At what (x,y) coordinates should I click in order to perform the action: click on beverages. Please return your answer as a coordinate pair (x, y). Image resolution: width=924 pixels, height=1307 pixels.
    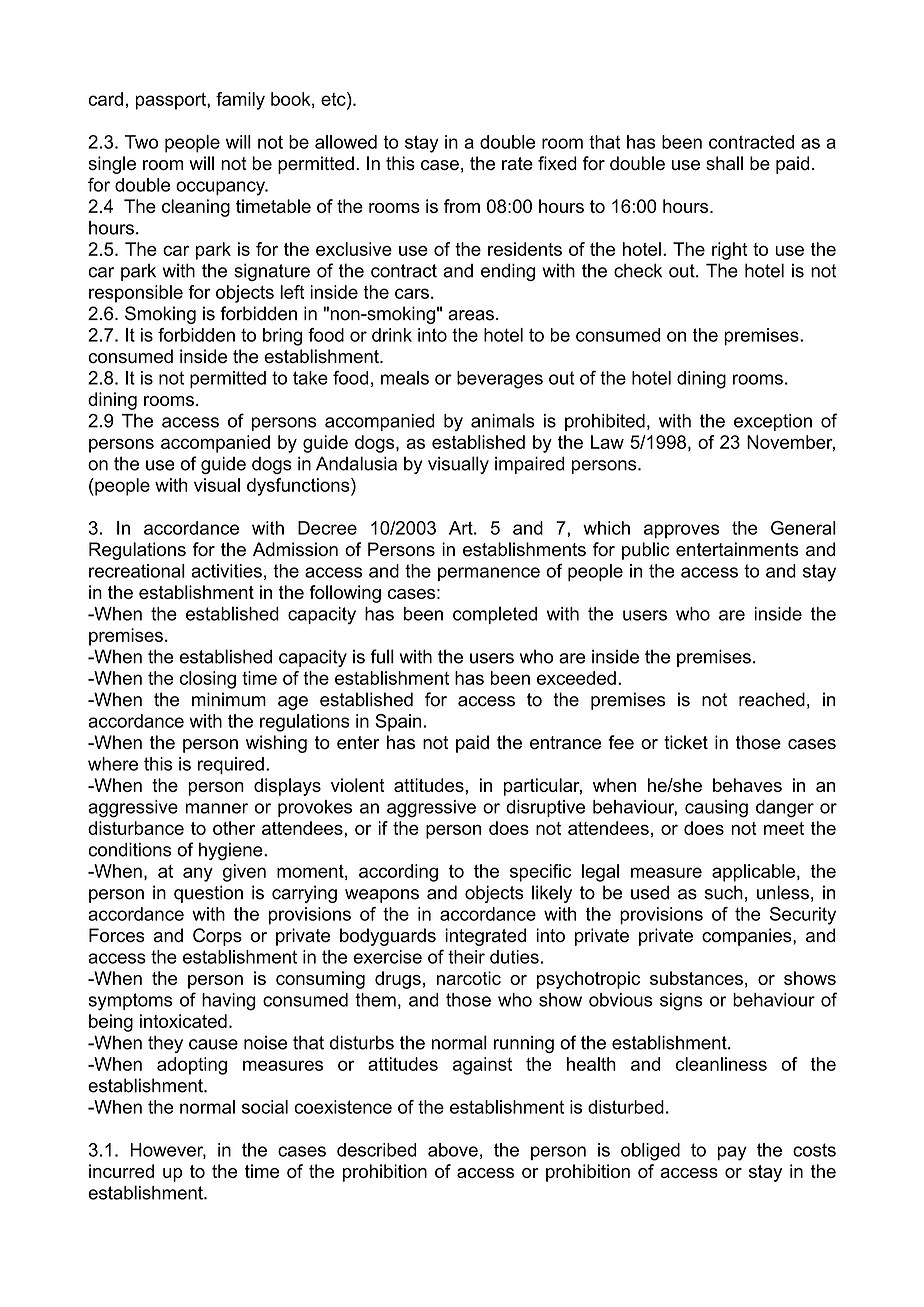
    Looking at the image, I should click on (500, 380).
